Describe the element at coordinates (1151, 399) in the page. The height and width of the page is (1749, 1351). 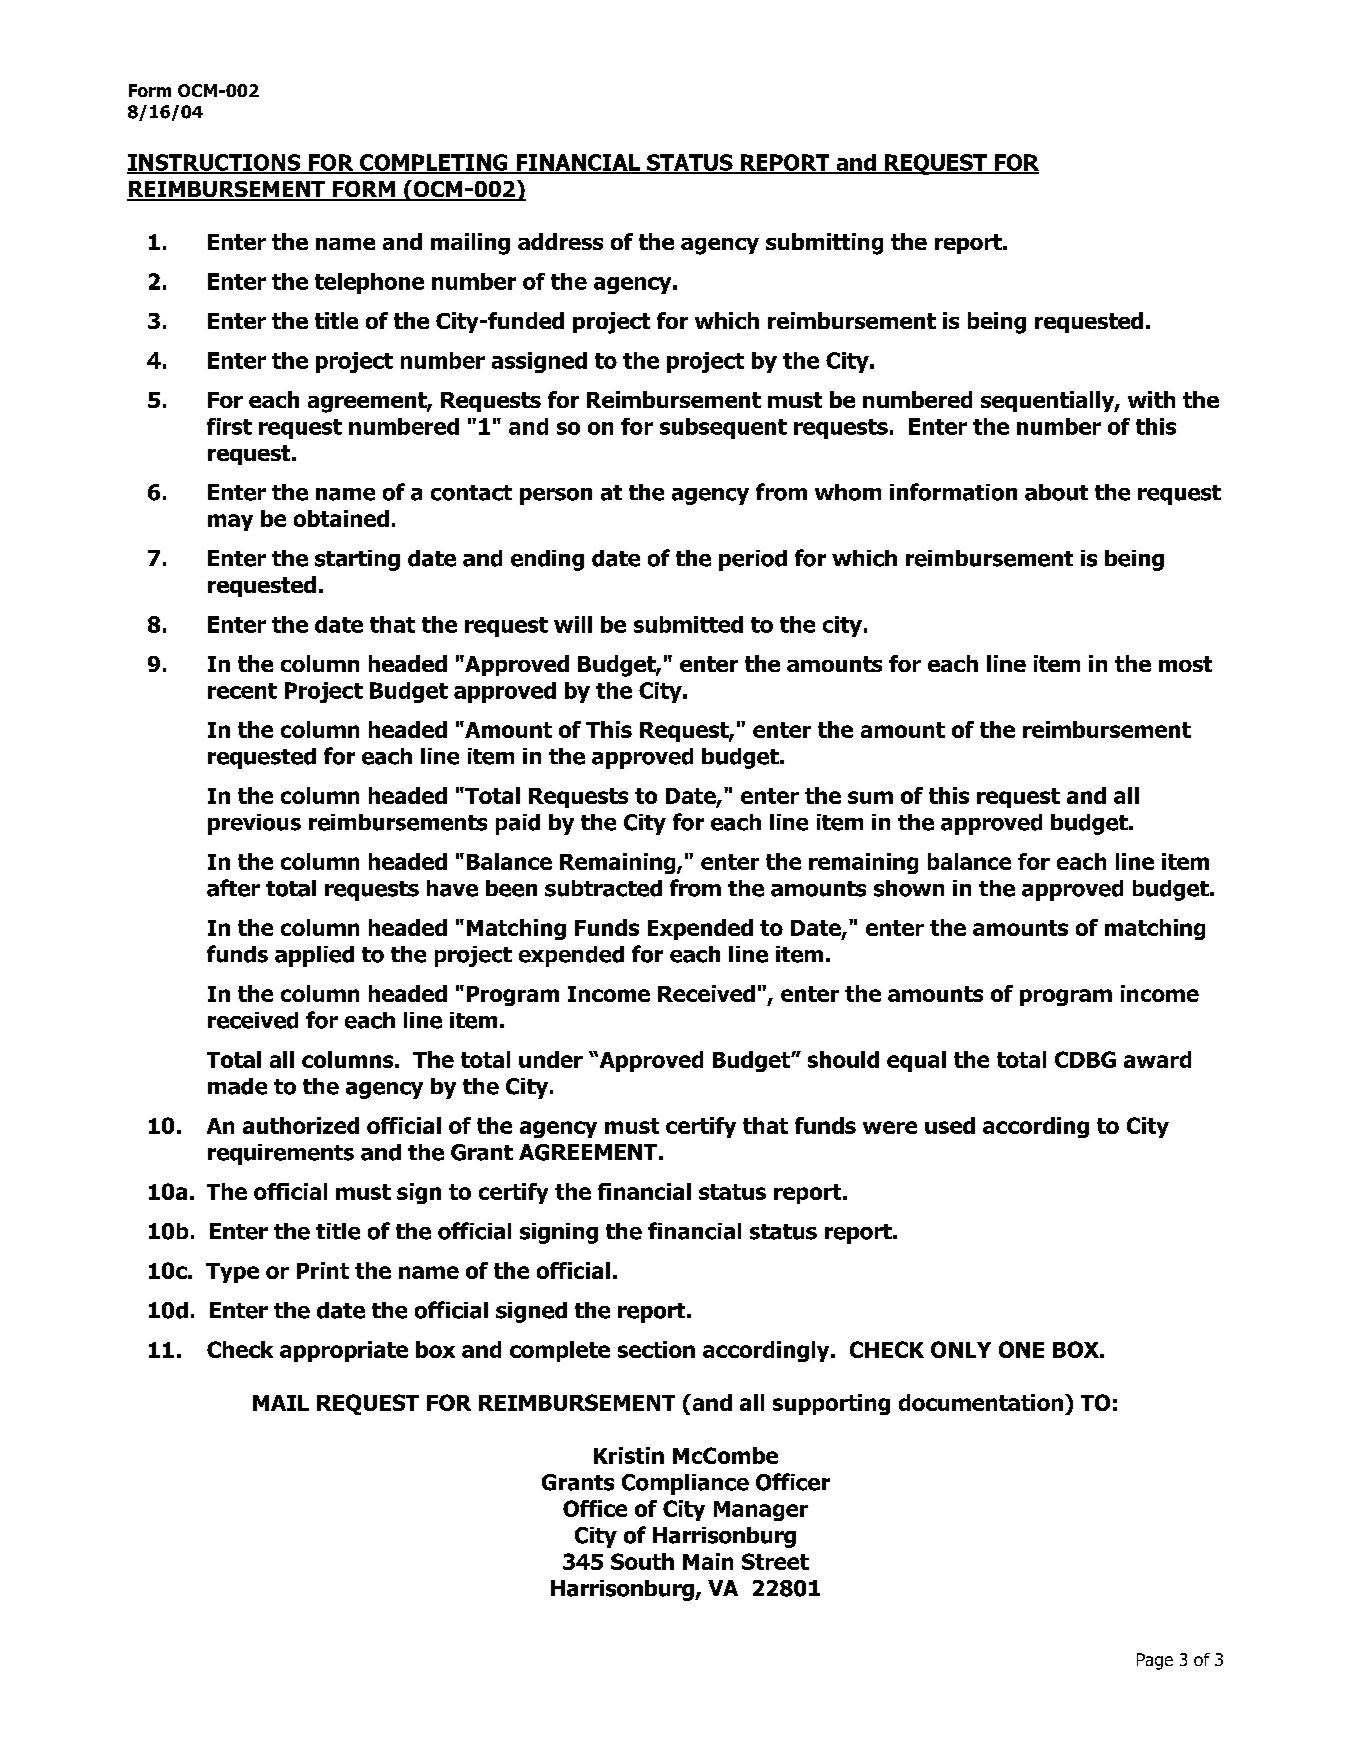
I see `with` at that location.
